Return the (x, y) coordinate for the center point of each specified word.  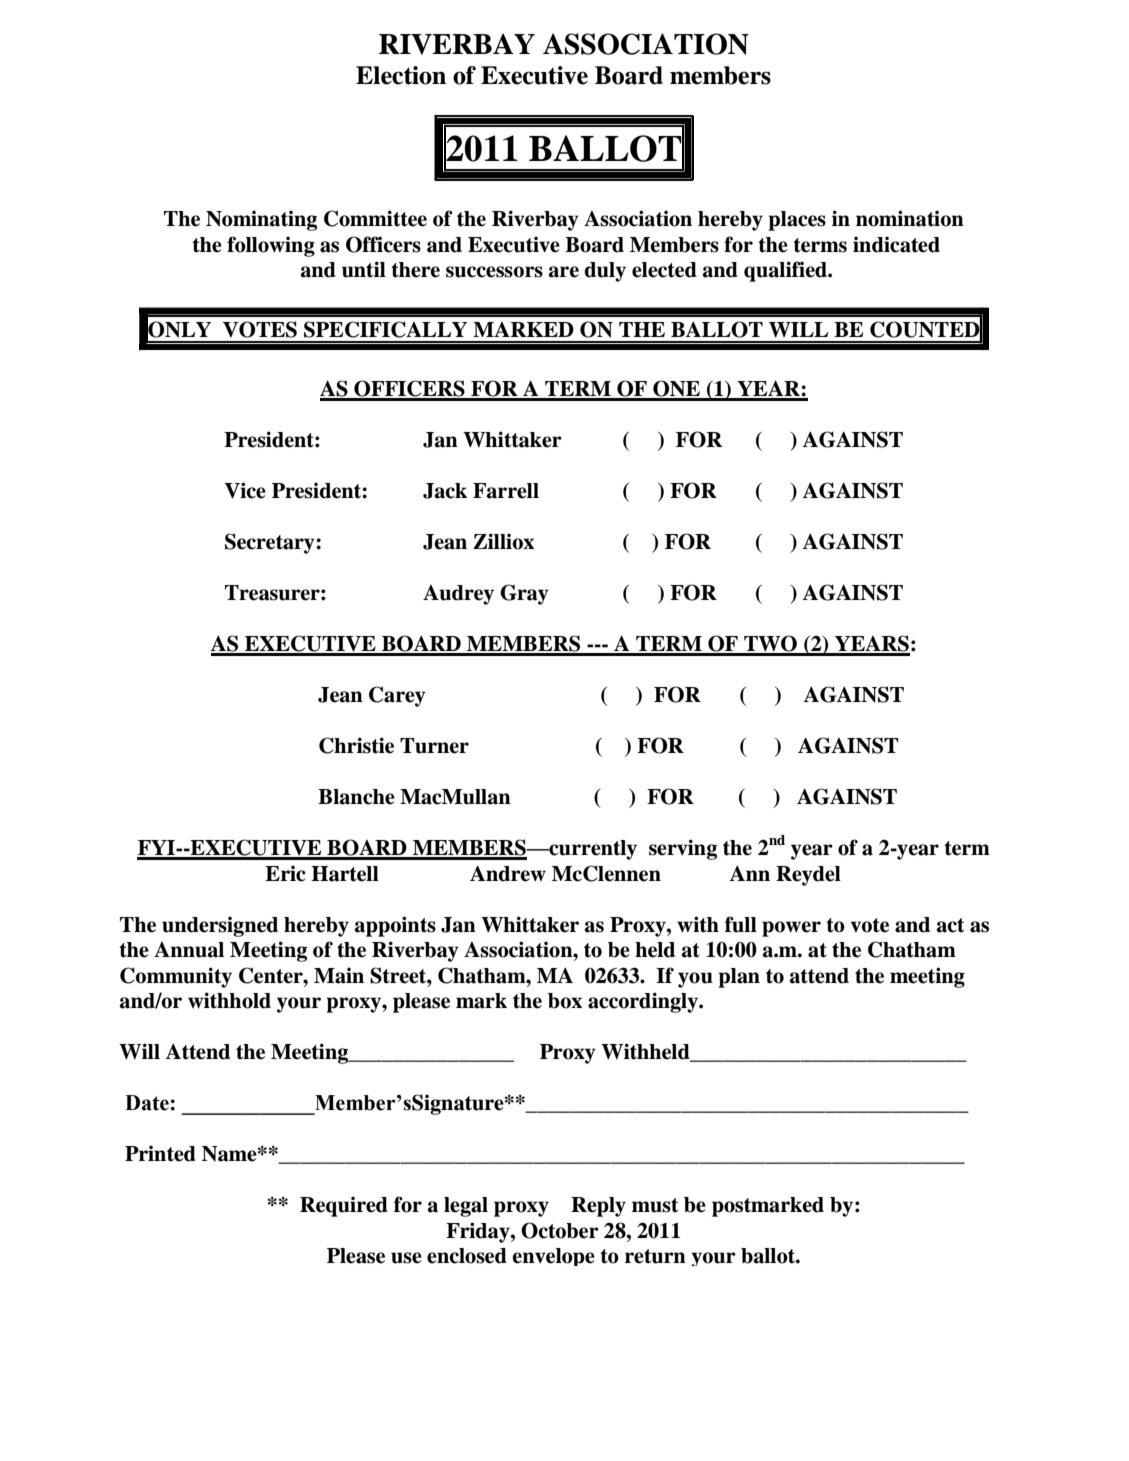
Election (401, 75)
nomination (910, 218)
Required (344, 1206)
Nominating (261, 220)
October (560, 1230)
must (655, 1205)
